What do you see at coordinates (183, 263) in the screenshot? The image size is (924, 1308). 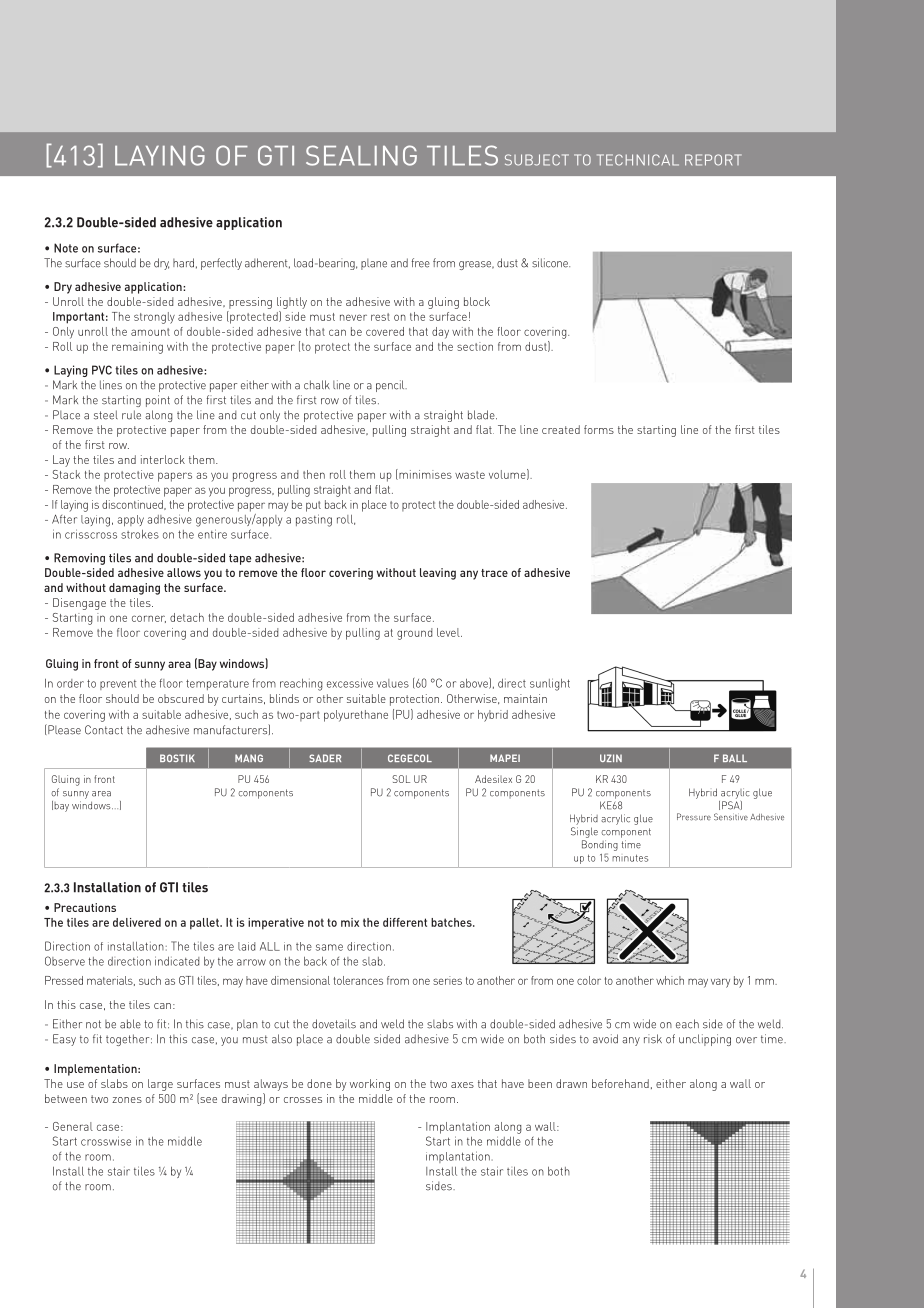 I see `hard` at bounding box center [183, 263].
